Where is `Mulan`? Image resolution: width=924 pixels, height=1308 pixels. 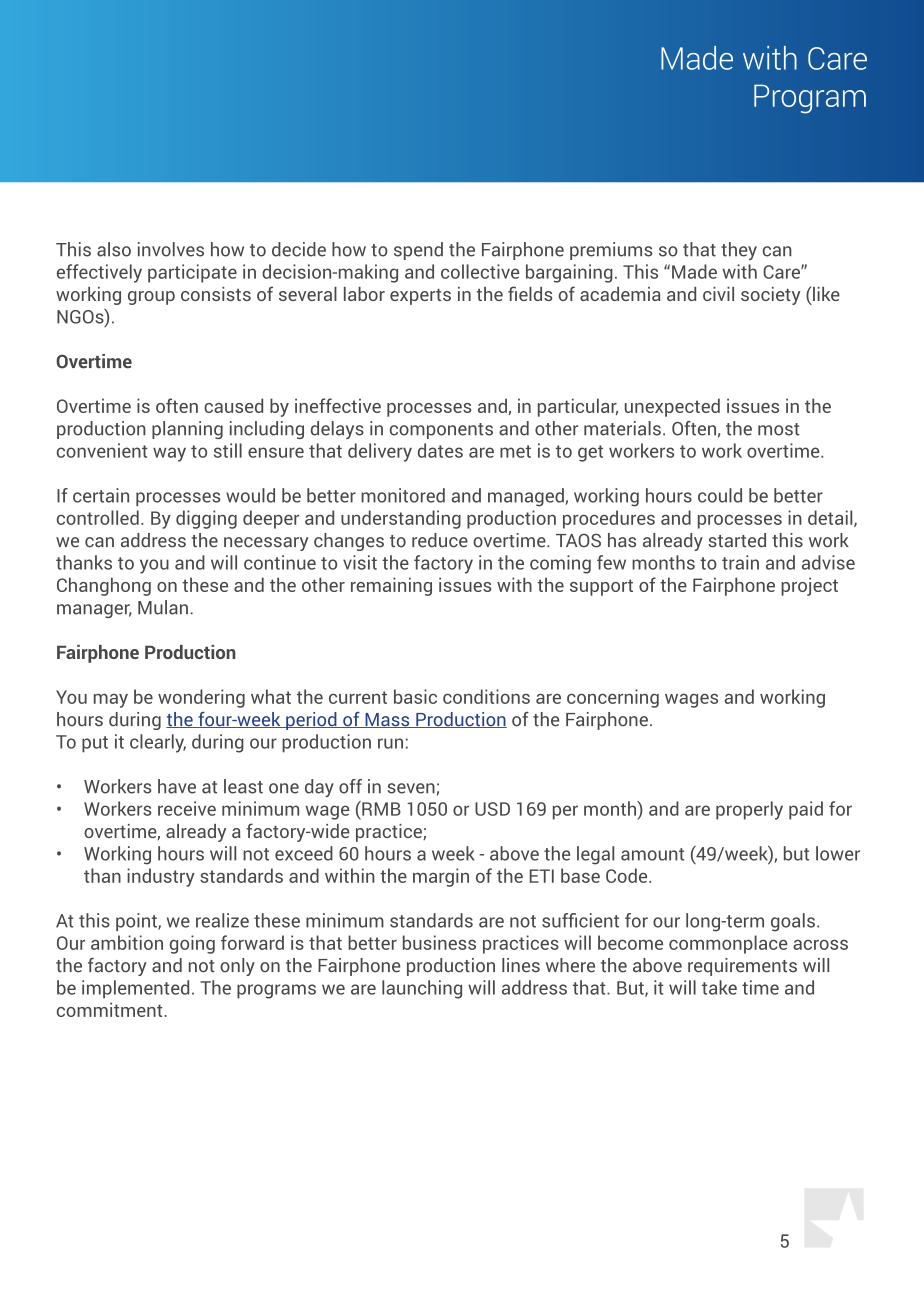 Mulan is located at coordinates (163, 607).
